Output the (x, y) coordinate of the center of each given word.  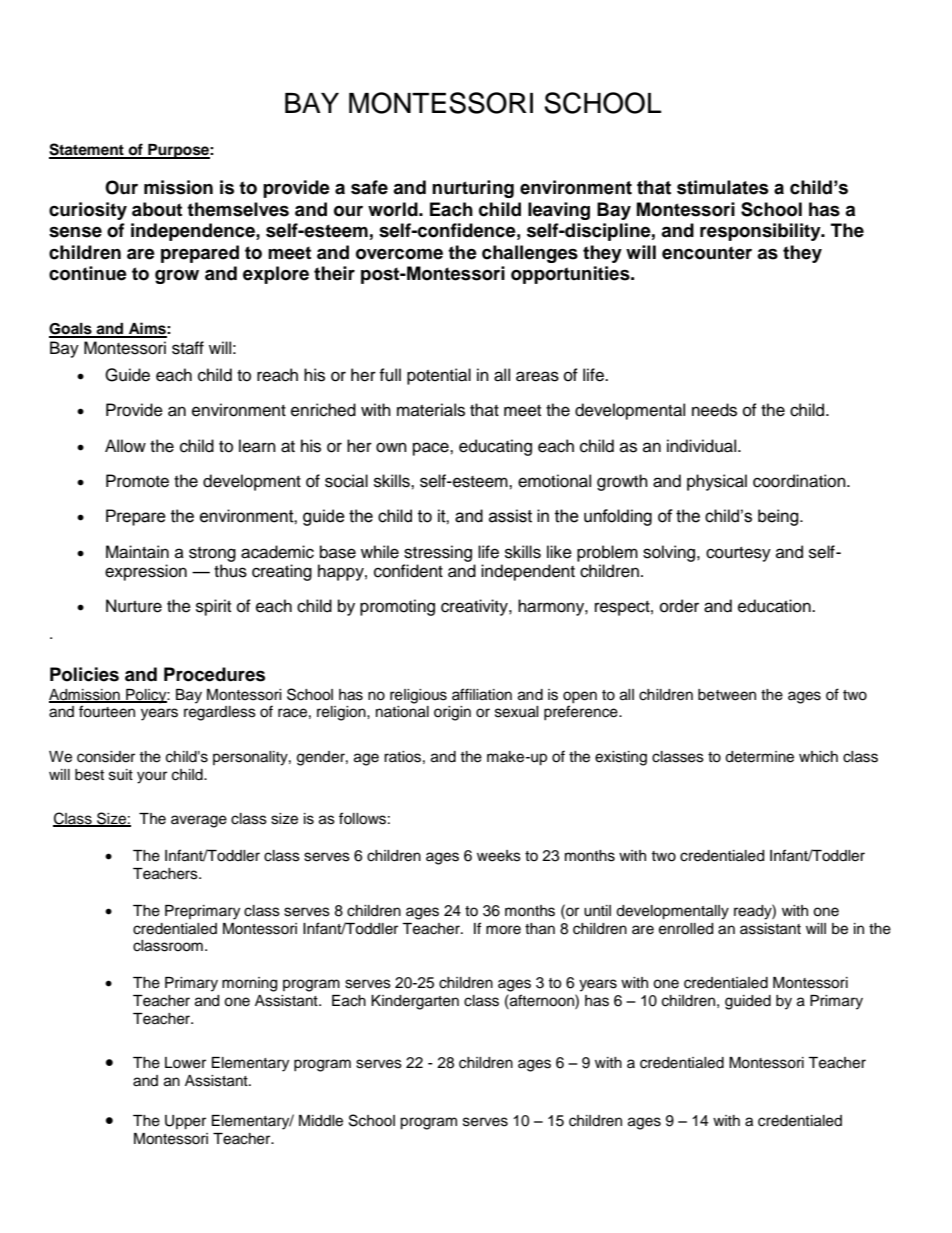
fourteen (107, 711)
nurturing (473, 189)
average (199, 821)
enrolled (686, 929)
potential (439, 376)
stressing (438, 553)
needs (714, 410)
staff (188, 348)
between (727, 695)
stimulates (723, 187)
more (503, 930)
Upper (185, 1122)
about (157, 209)
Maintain (137, 552)
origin (452, 713)
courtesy (738, 554)
